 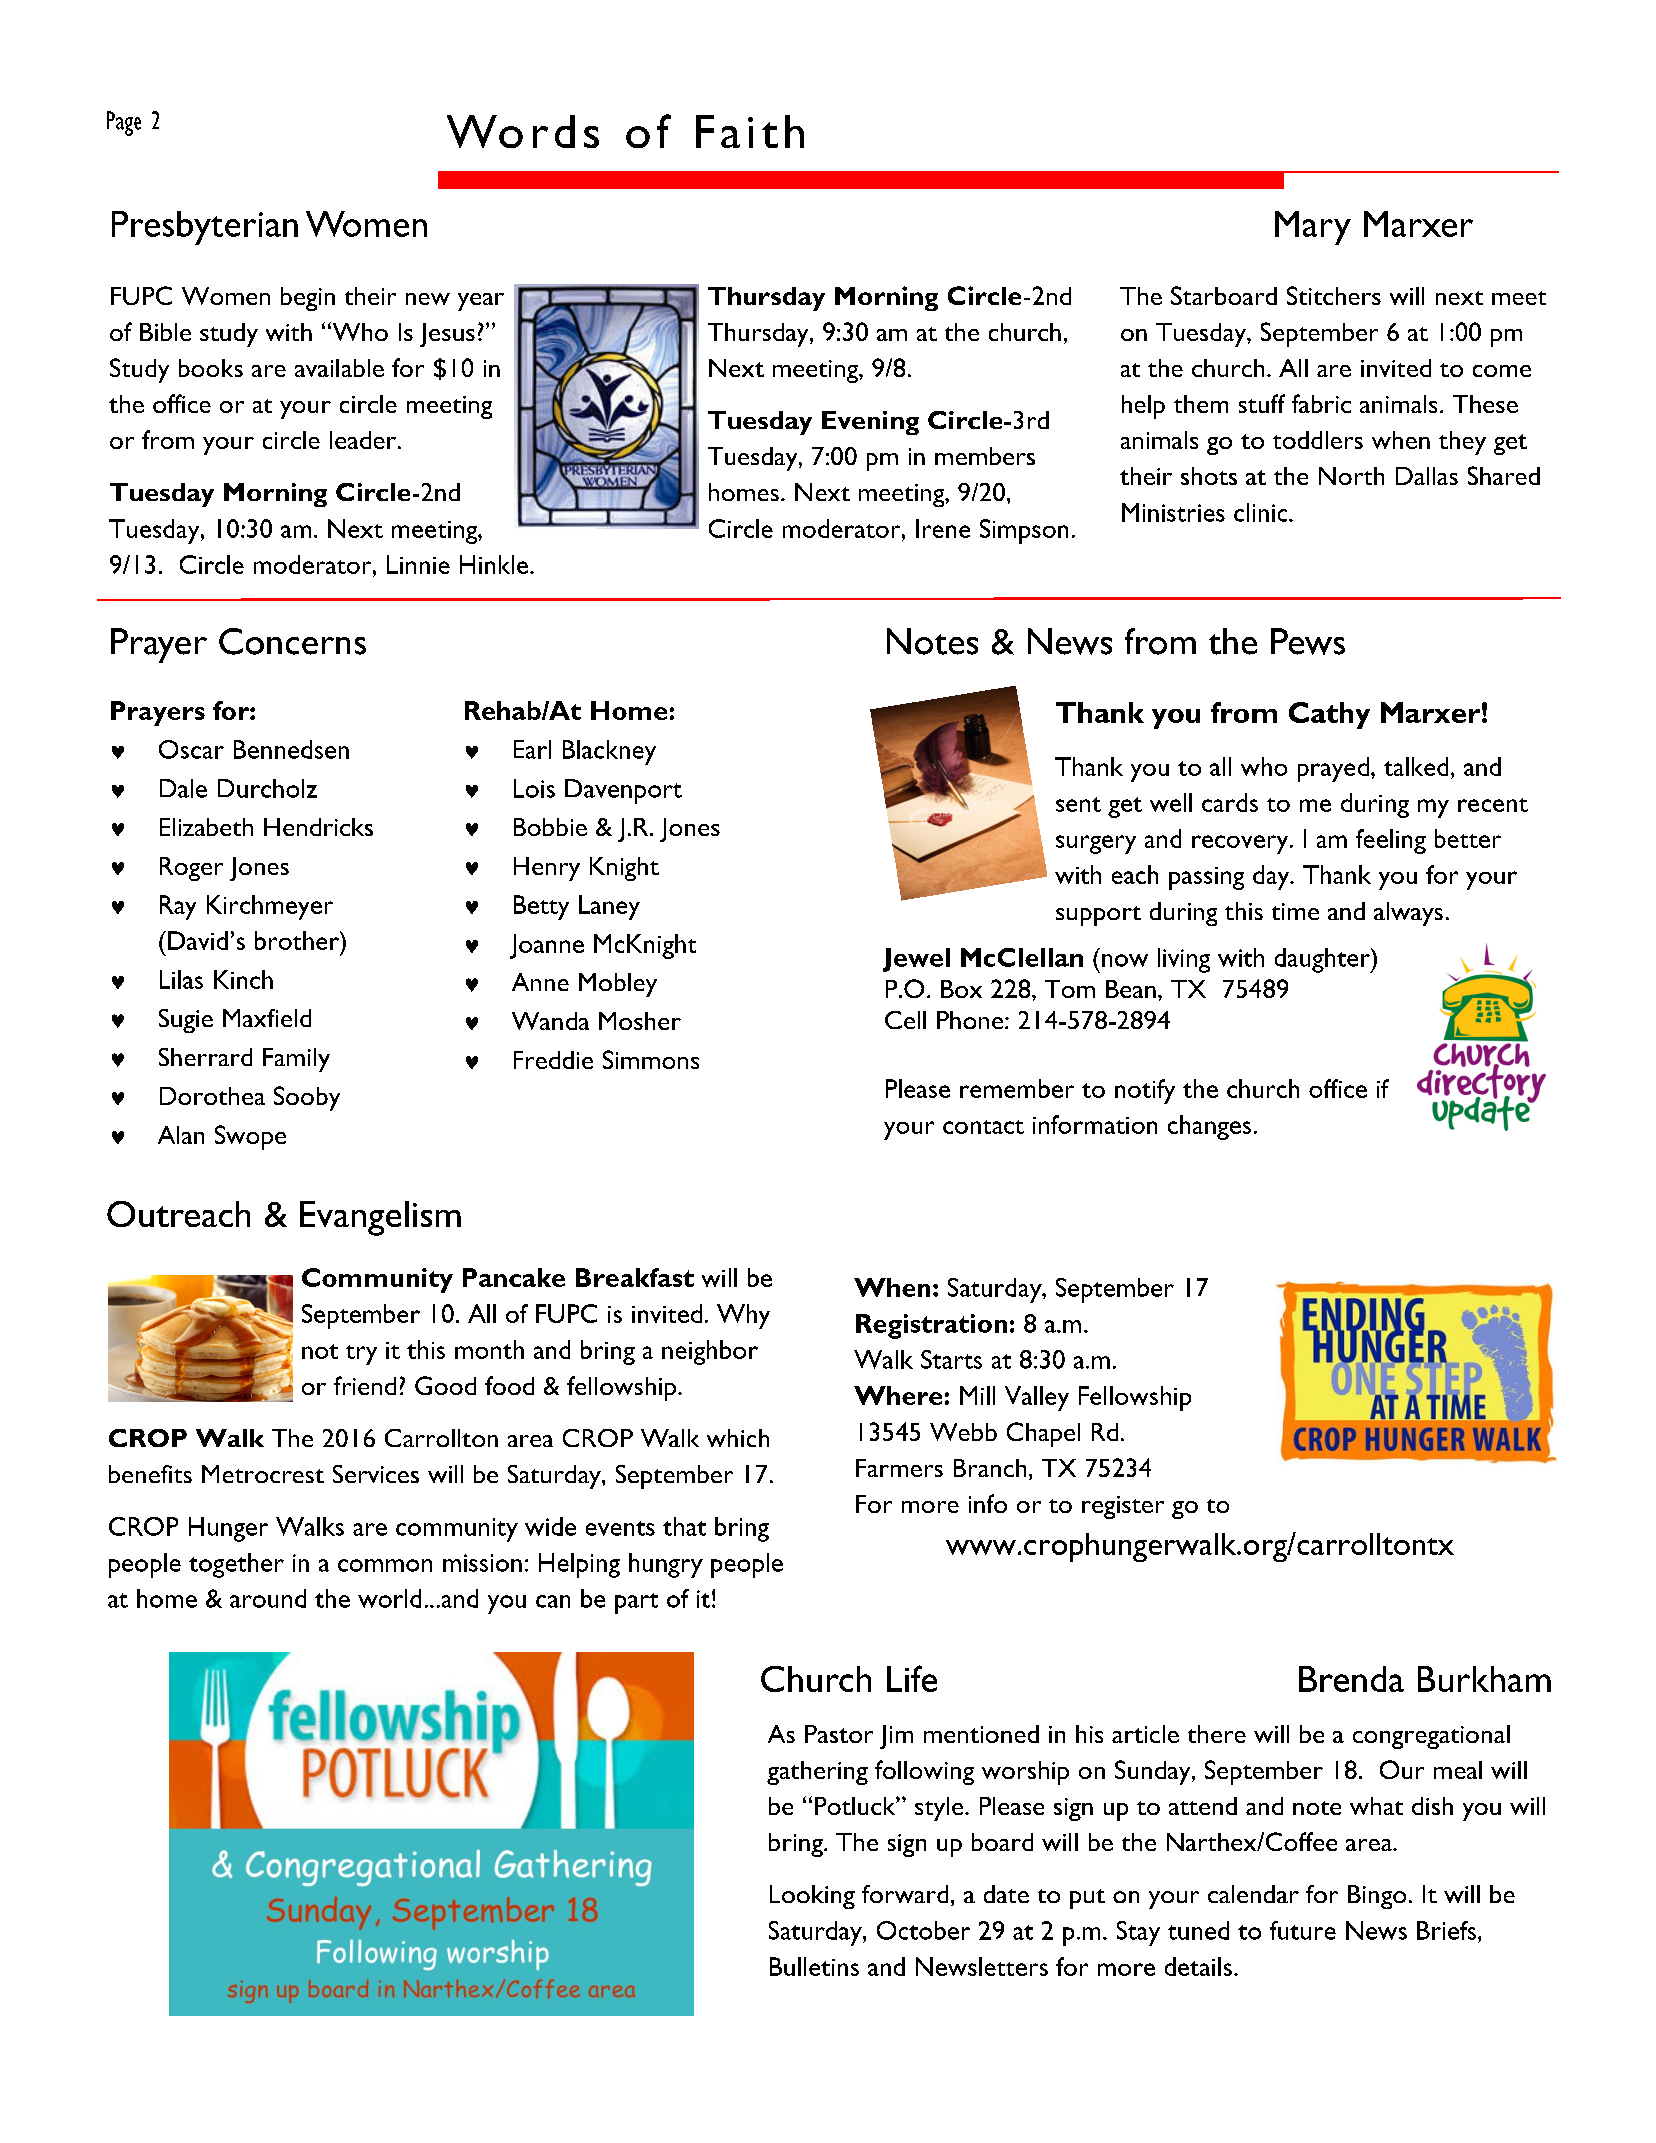 I want to click on Evening, so click(x=870, y=423).
